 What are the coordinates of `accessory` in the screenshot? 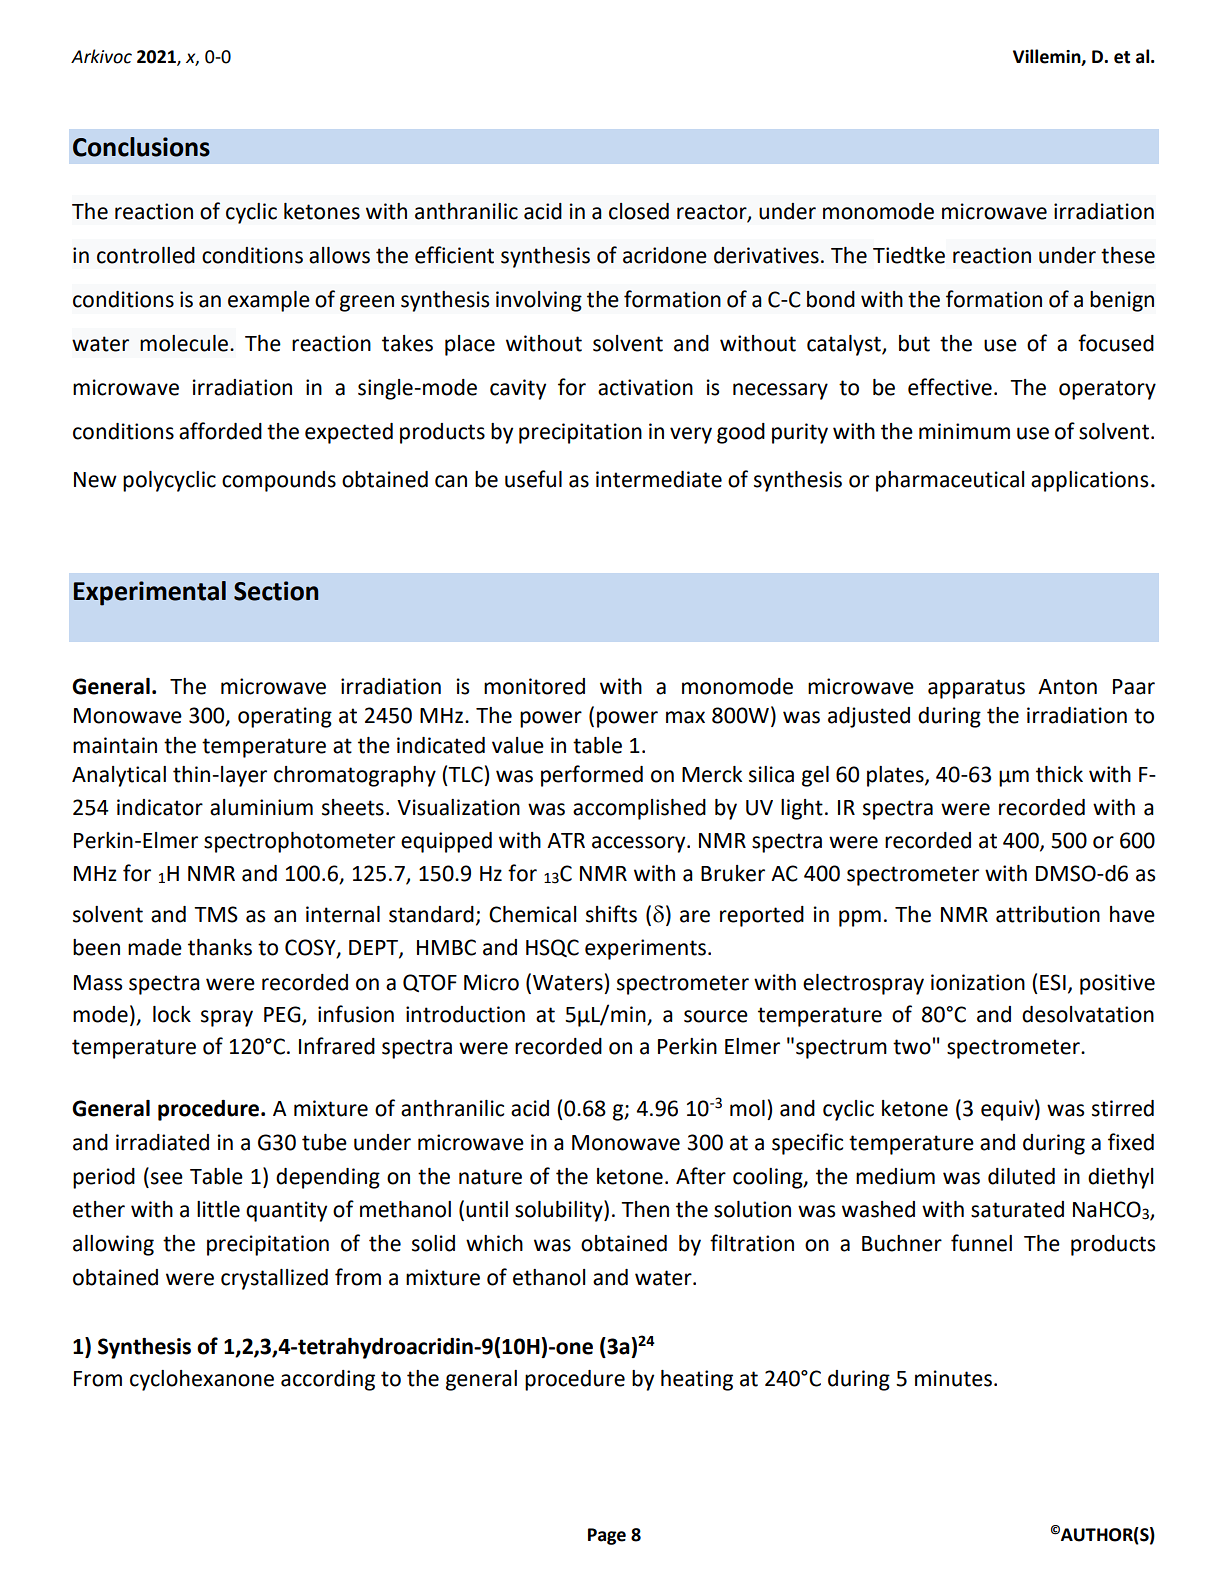 It's located at (640, 844).
